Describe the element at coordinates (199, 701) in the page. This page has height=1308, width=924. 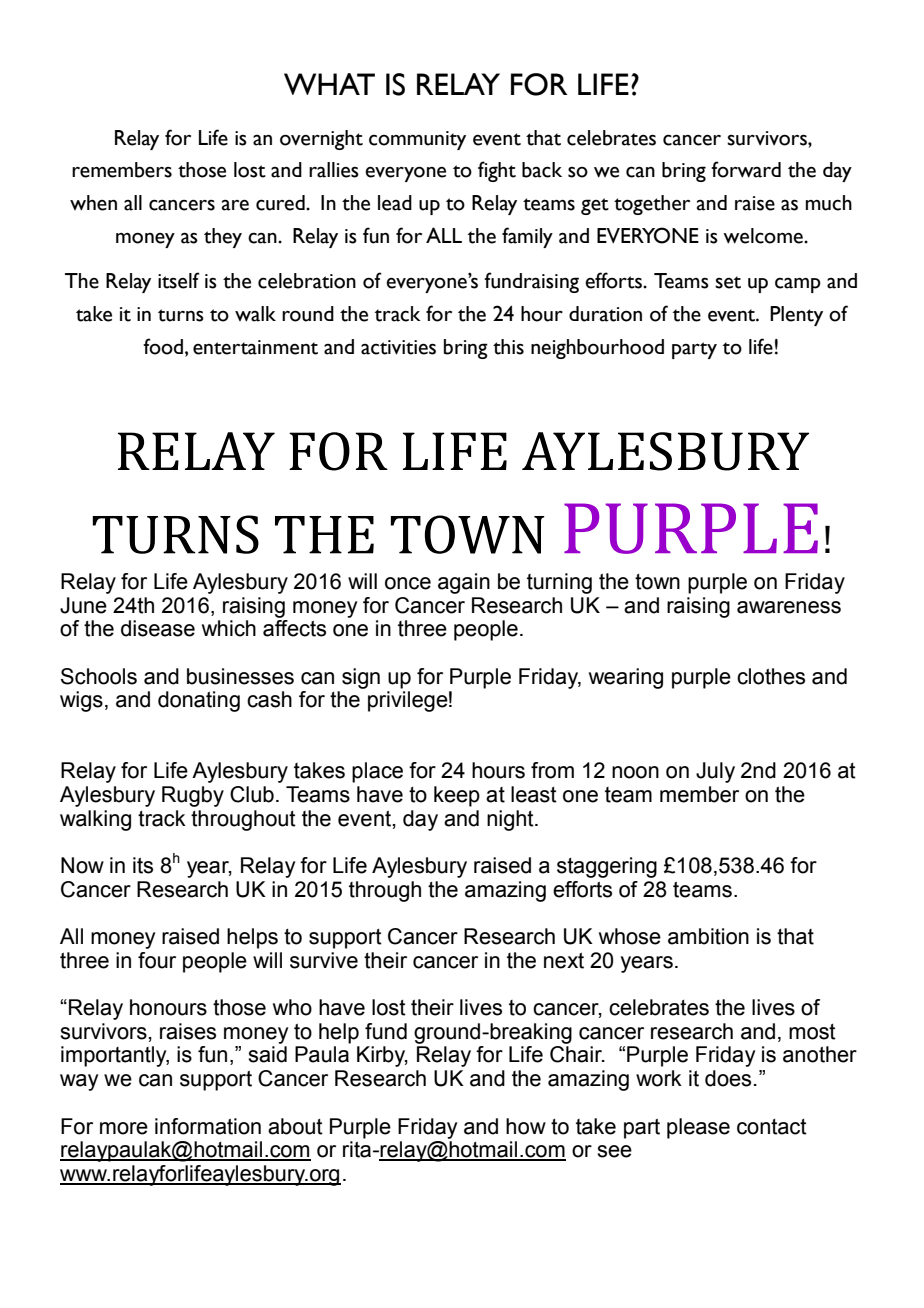
I see `donating` at that location.
